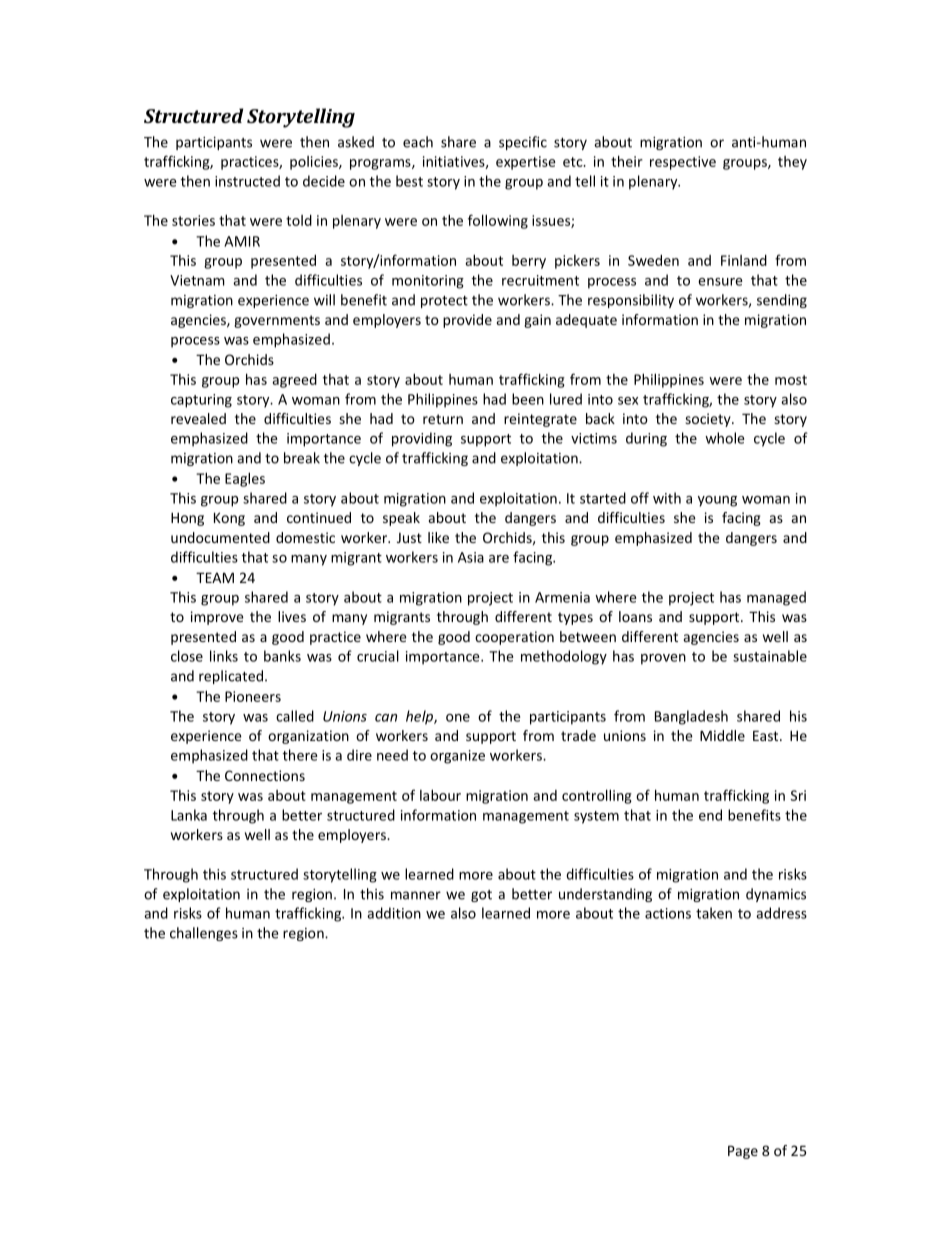 The image size is (952, 1233). What do you see at coordinates (683, 163) in the screenshot?
I see `respective` at bounding box center [683, 163].
